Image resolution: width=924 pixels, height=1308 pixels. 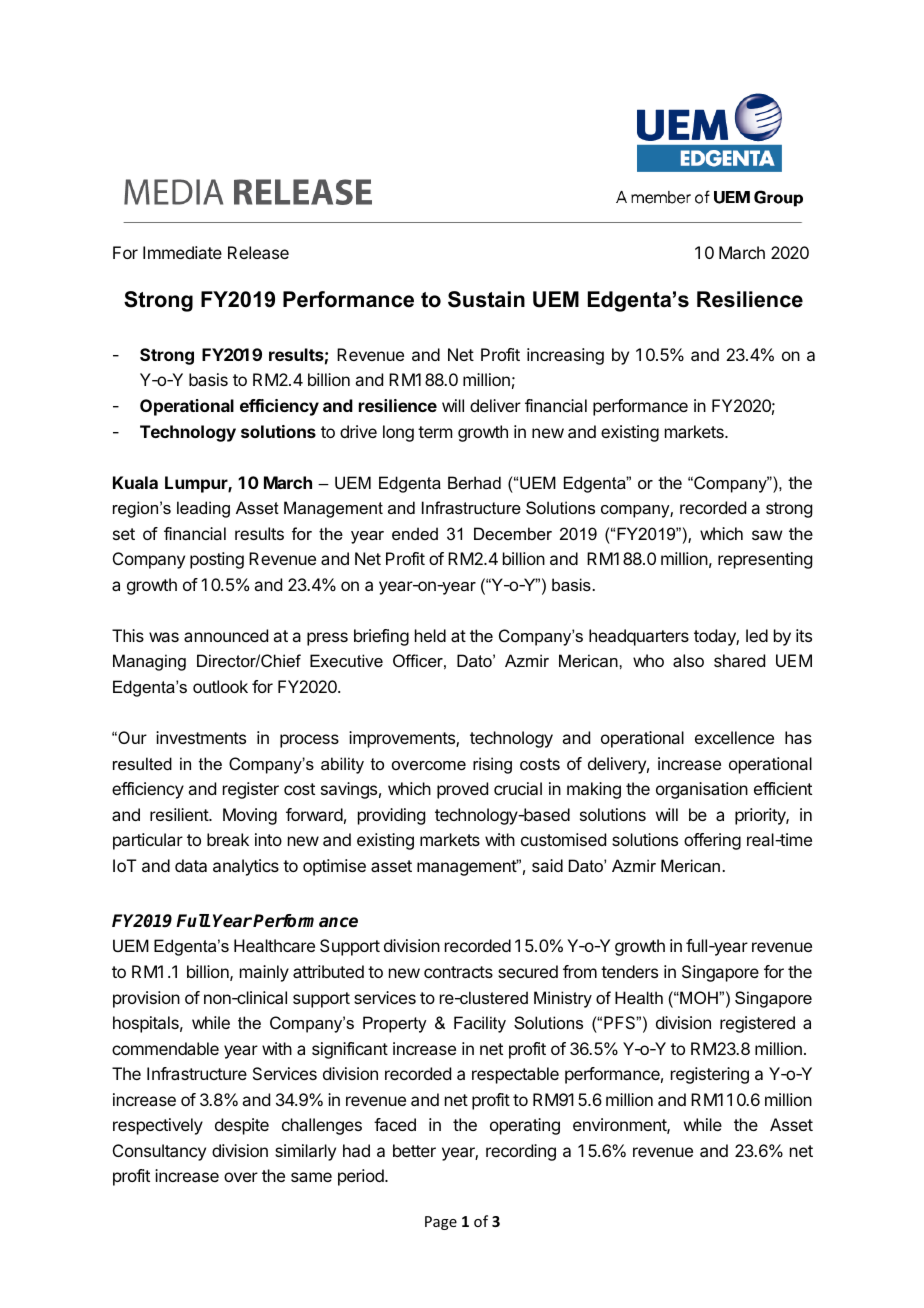 I want to click on said, so click(x=547, y=865).
